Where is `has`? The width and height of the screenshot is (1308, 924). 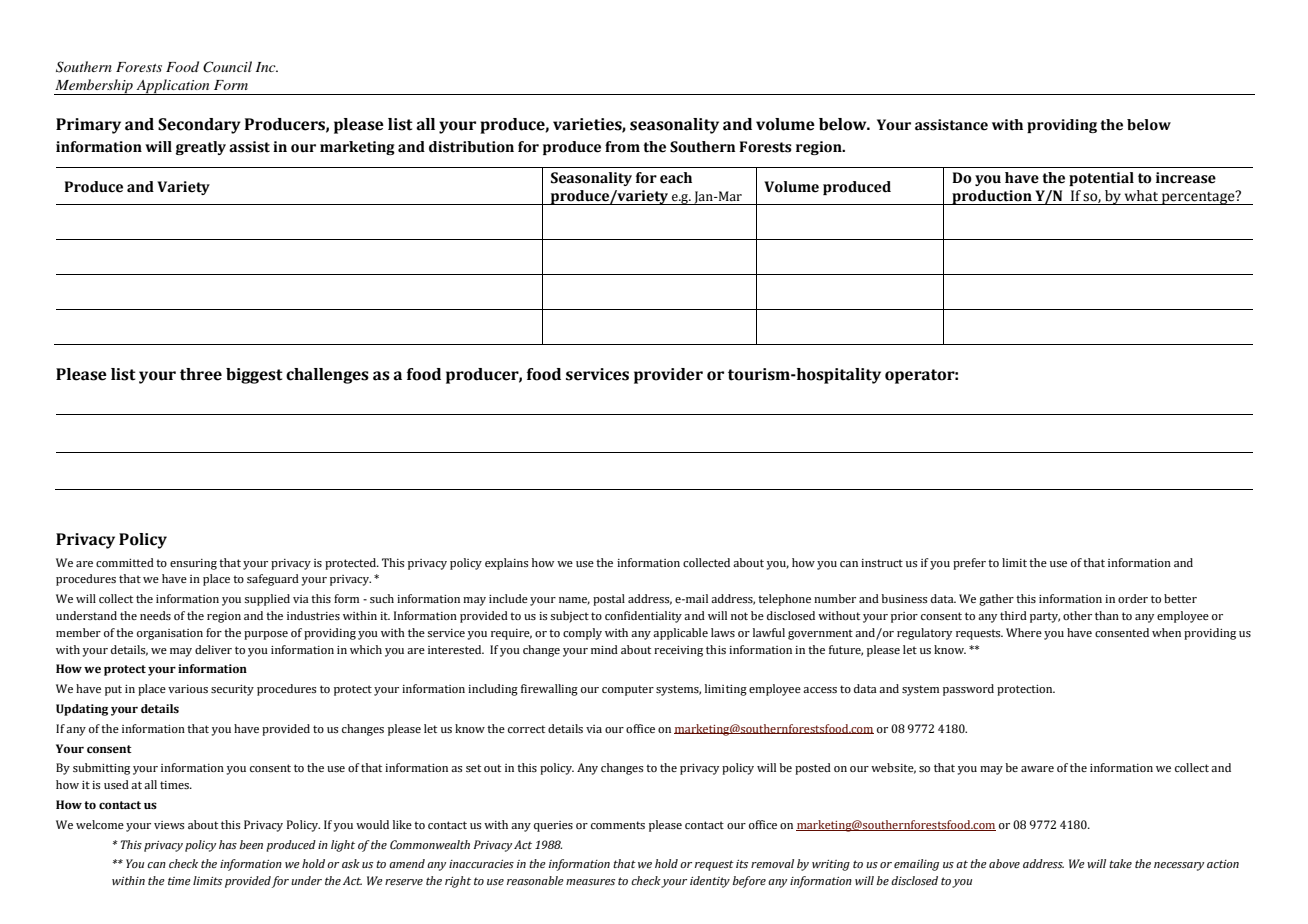 has is located at coordinates (228, 844).
